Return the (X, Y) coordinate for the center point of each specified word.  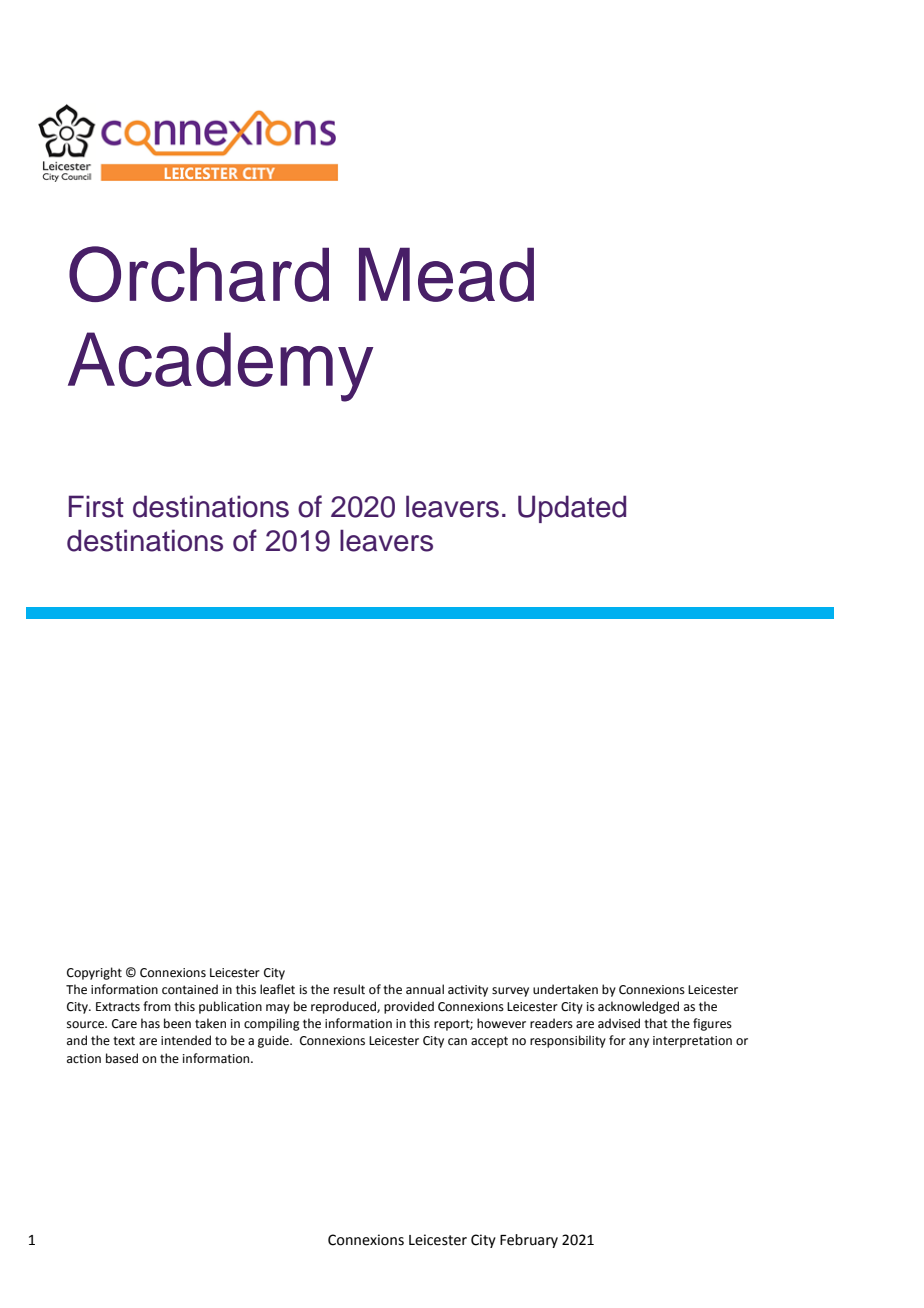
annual (425, 989)
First (96, 506)
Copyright (94, 973)
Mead (446, 274)
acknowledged (638, 1007)
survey (510, 992)
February (529, 1241)
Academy (220, 367)
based (122, 1058)
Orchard (199, 274)
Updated (572, 509)
